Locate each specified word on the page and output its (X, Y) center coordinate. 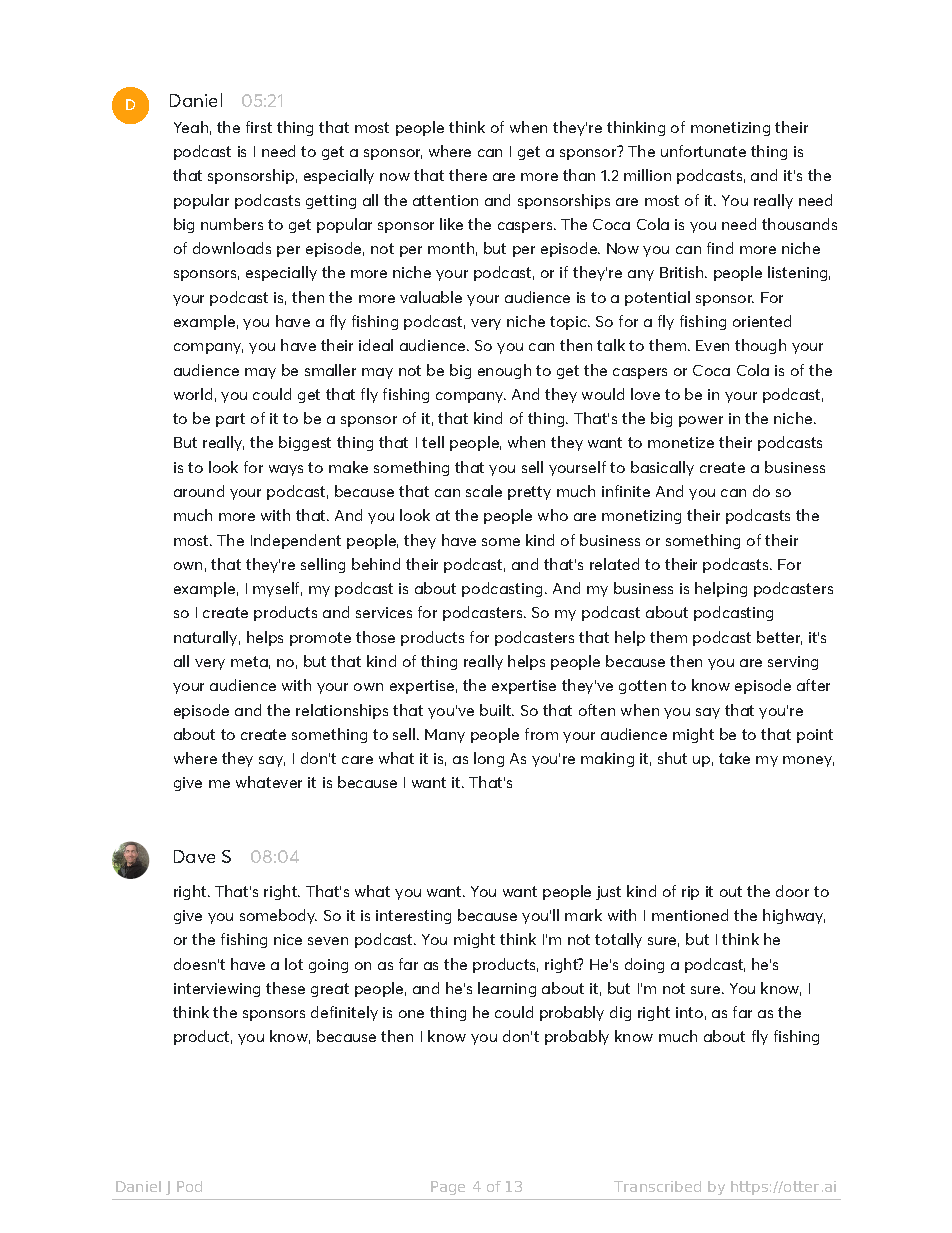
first (259, 127)
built (496, 710)
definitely (344, 1013)
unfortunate (703, 151)
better (779, 638)
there (468, 175)
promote (320, 639)
